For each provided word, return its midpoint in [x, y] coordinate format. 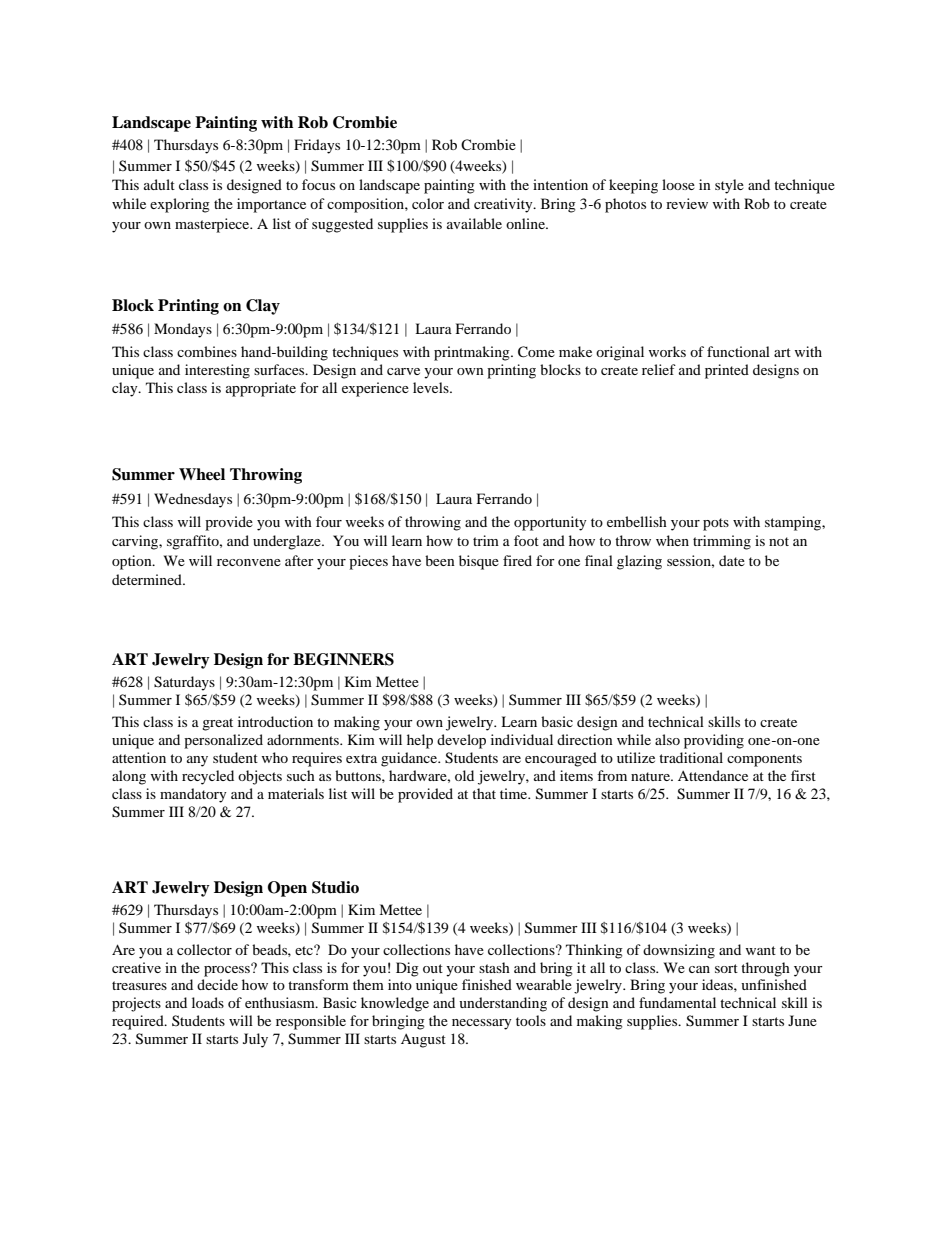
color [428, 203]
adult [159, 184]
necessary [482, 1024]
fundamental [677, 1002]
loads [208, 1002]
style [729, 186]
